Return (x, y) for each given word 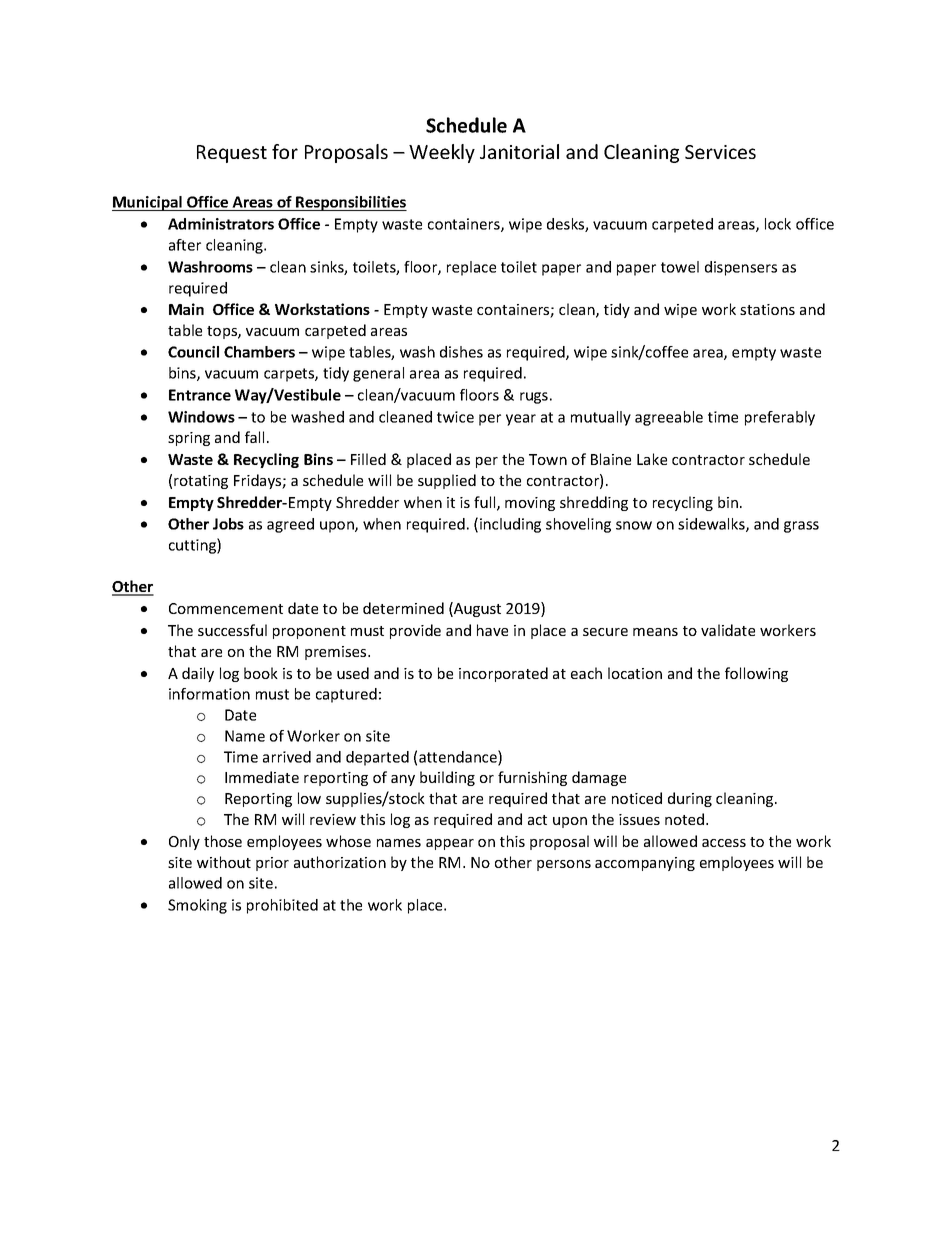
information (209, 694)
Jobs (228, 524)
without (224, 862)
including (510, 525)
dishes (461, 352)
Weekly (442, 153)
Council (193, 352)
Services (720, 152)
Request (232, 154)
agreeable (669, 418)
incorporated (503, 674)
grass (801, 527)
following (756, 674)
